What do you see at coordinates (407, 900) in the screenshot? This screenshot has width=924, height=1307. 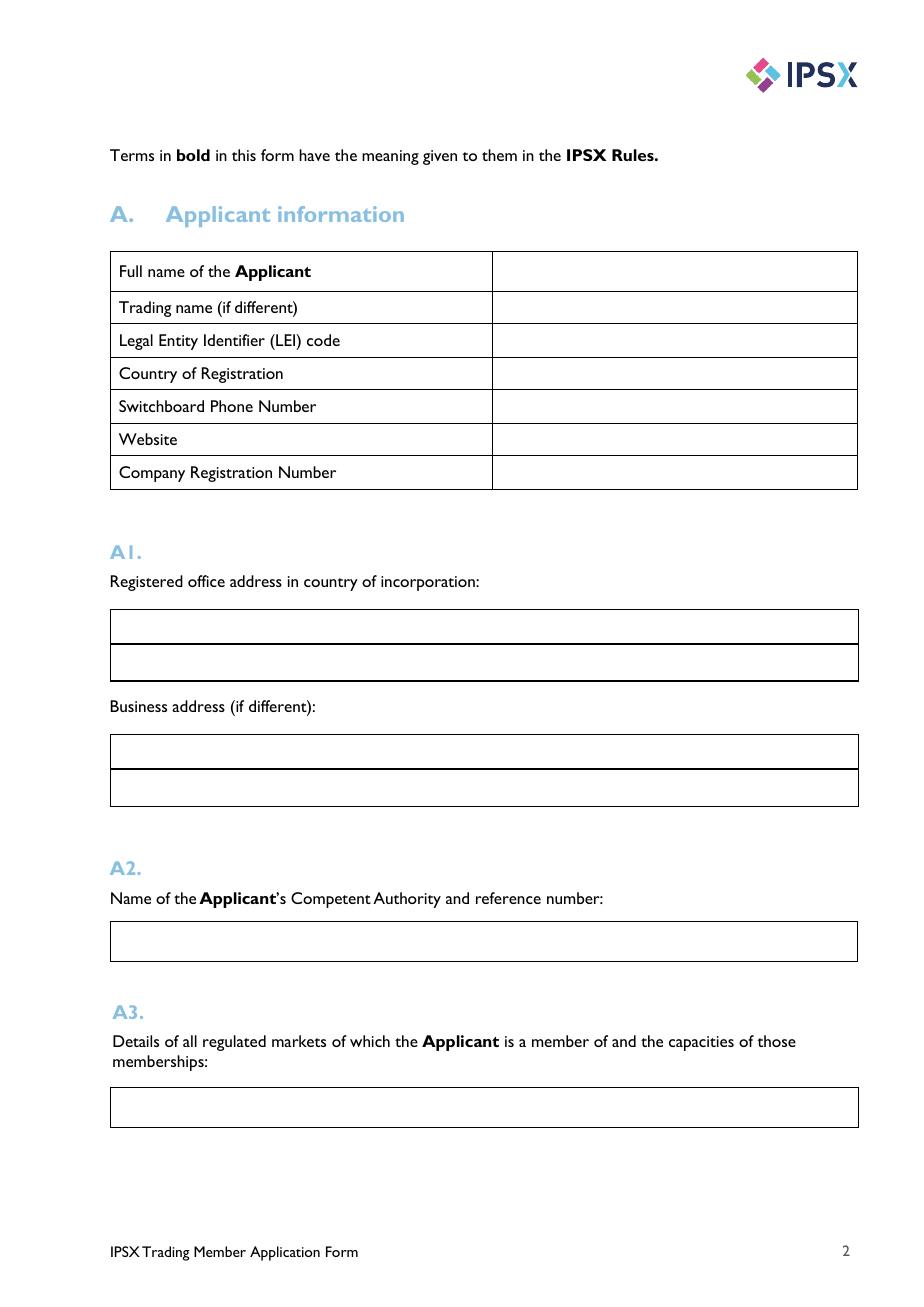 I see `Authority` at bounding box center [407, 900].
